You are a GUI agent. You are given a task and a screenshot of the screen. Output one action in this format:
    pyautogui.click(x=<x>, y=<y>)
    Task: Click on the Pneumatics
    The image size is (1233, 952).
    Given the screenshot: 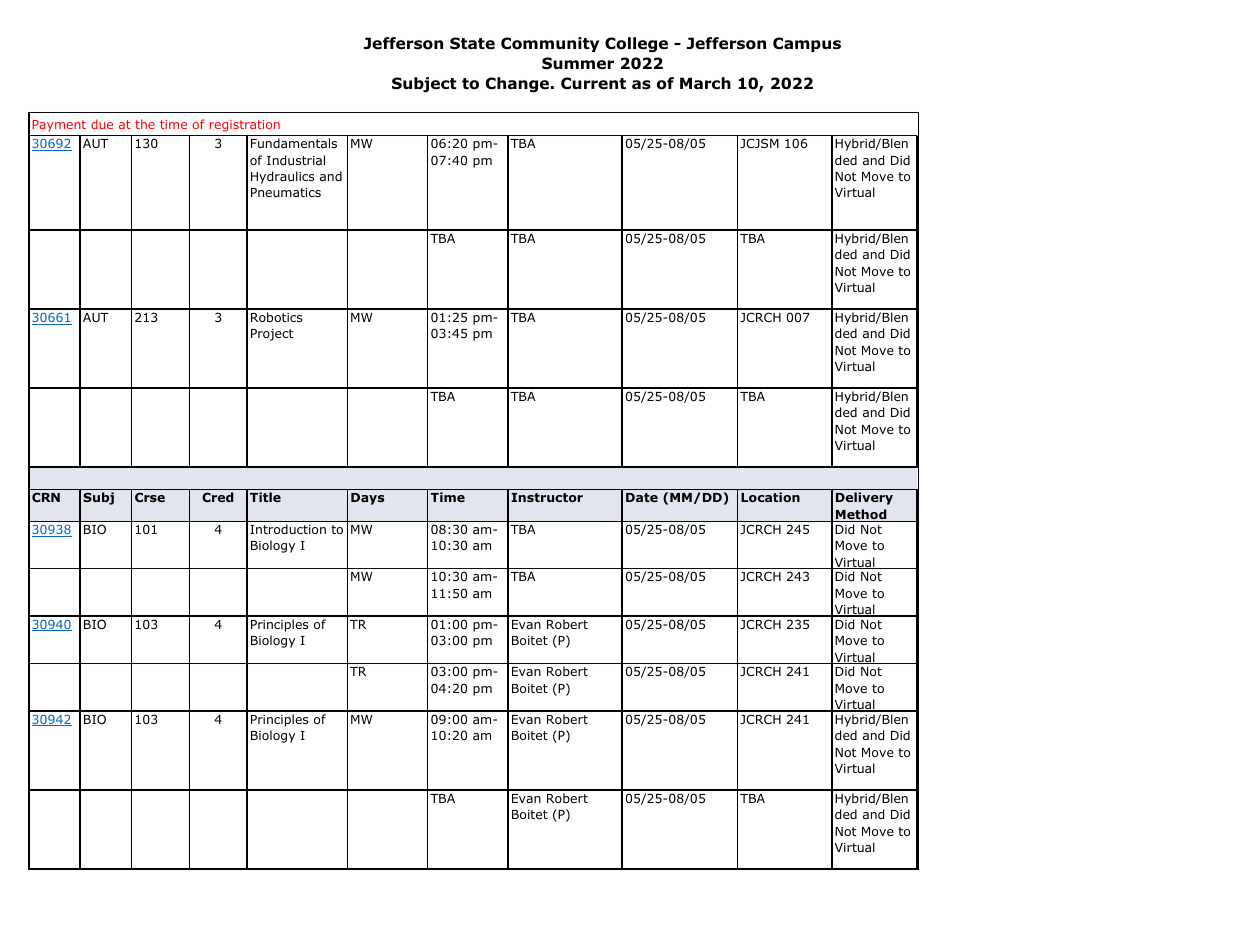 What is the action you would take?
    pyautogui.click(x=286, y=192)
